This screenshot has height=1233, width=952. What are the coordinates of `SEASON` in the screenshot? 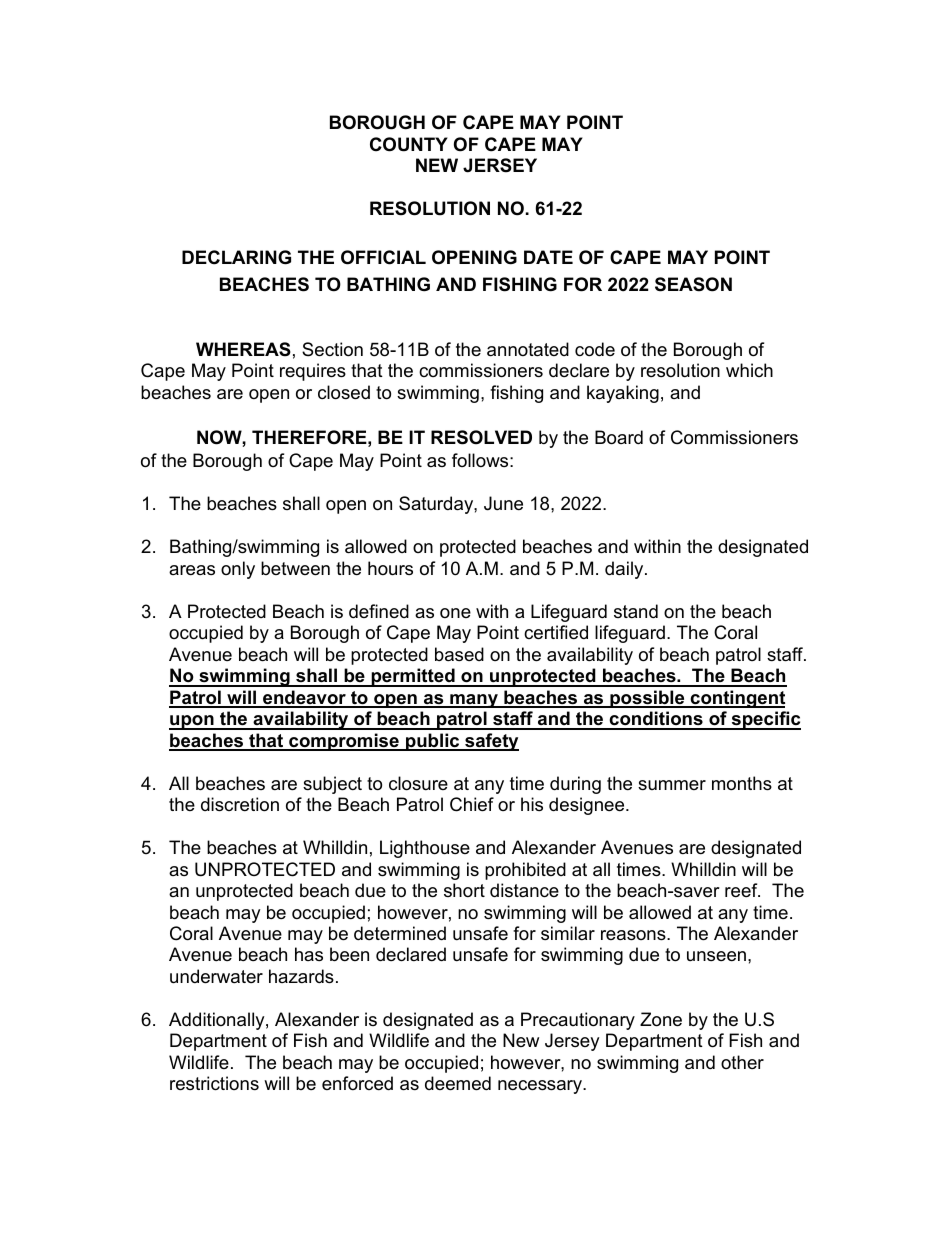 It's located at (693, 284).
